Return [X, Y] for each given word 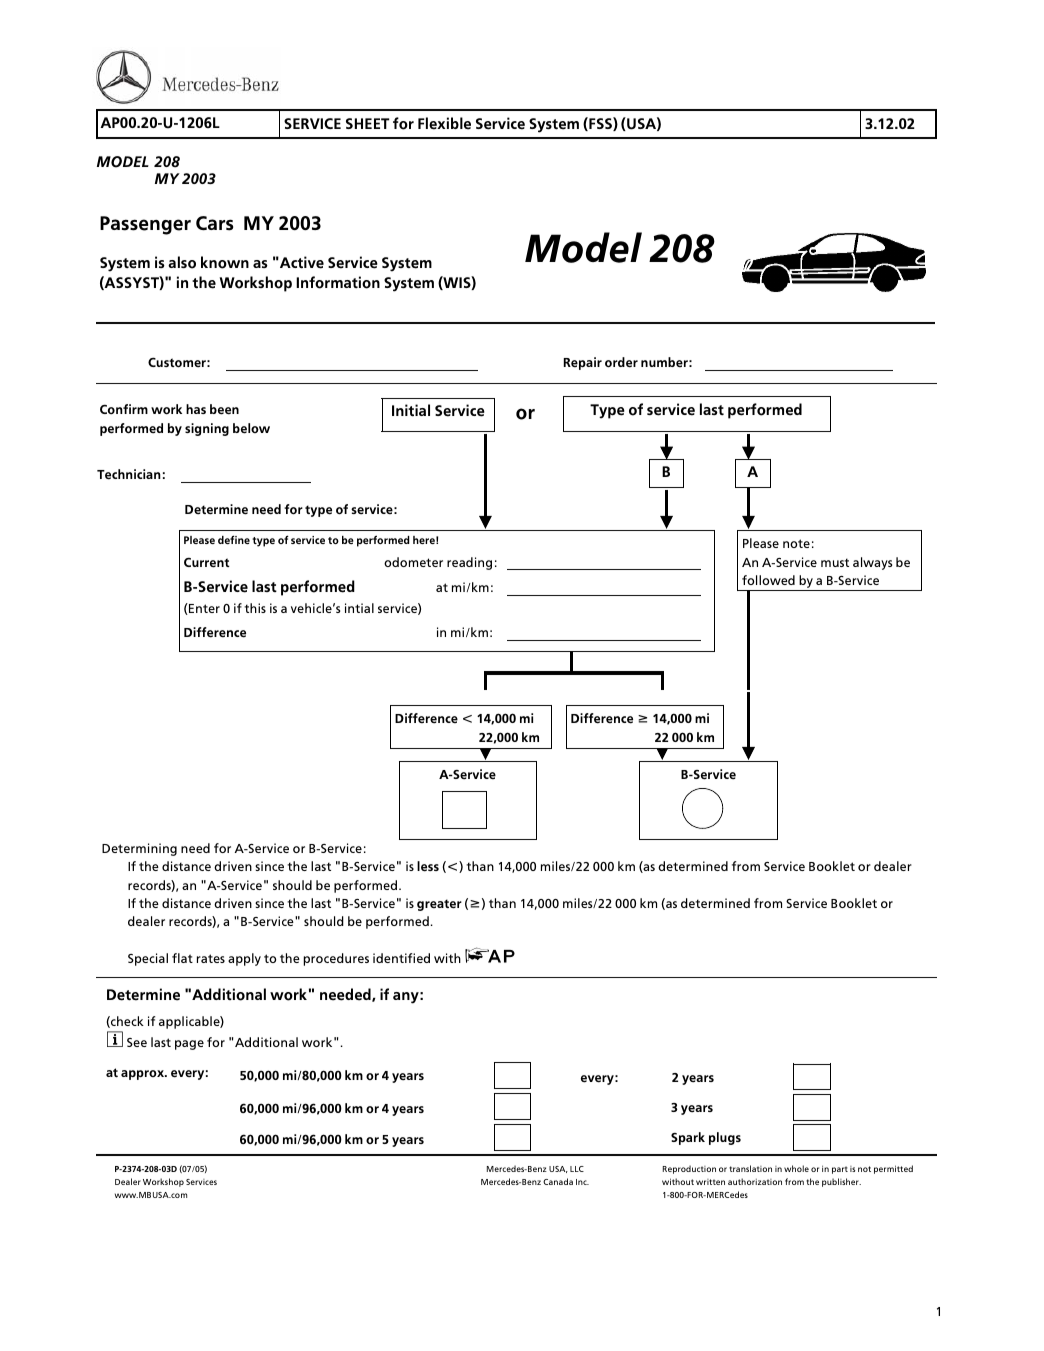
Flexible [444, 123]
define [234, 539]
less [428, 866]
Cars [214, 223]
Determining [139, 849]
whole [796, 1168]
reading [469, 563]
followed [768, 580]
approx [144, 1075]
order [621, 362]
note [796, 543]
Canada [558, 1181]
